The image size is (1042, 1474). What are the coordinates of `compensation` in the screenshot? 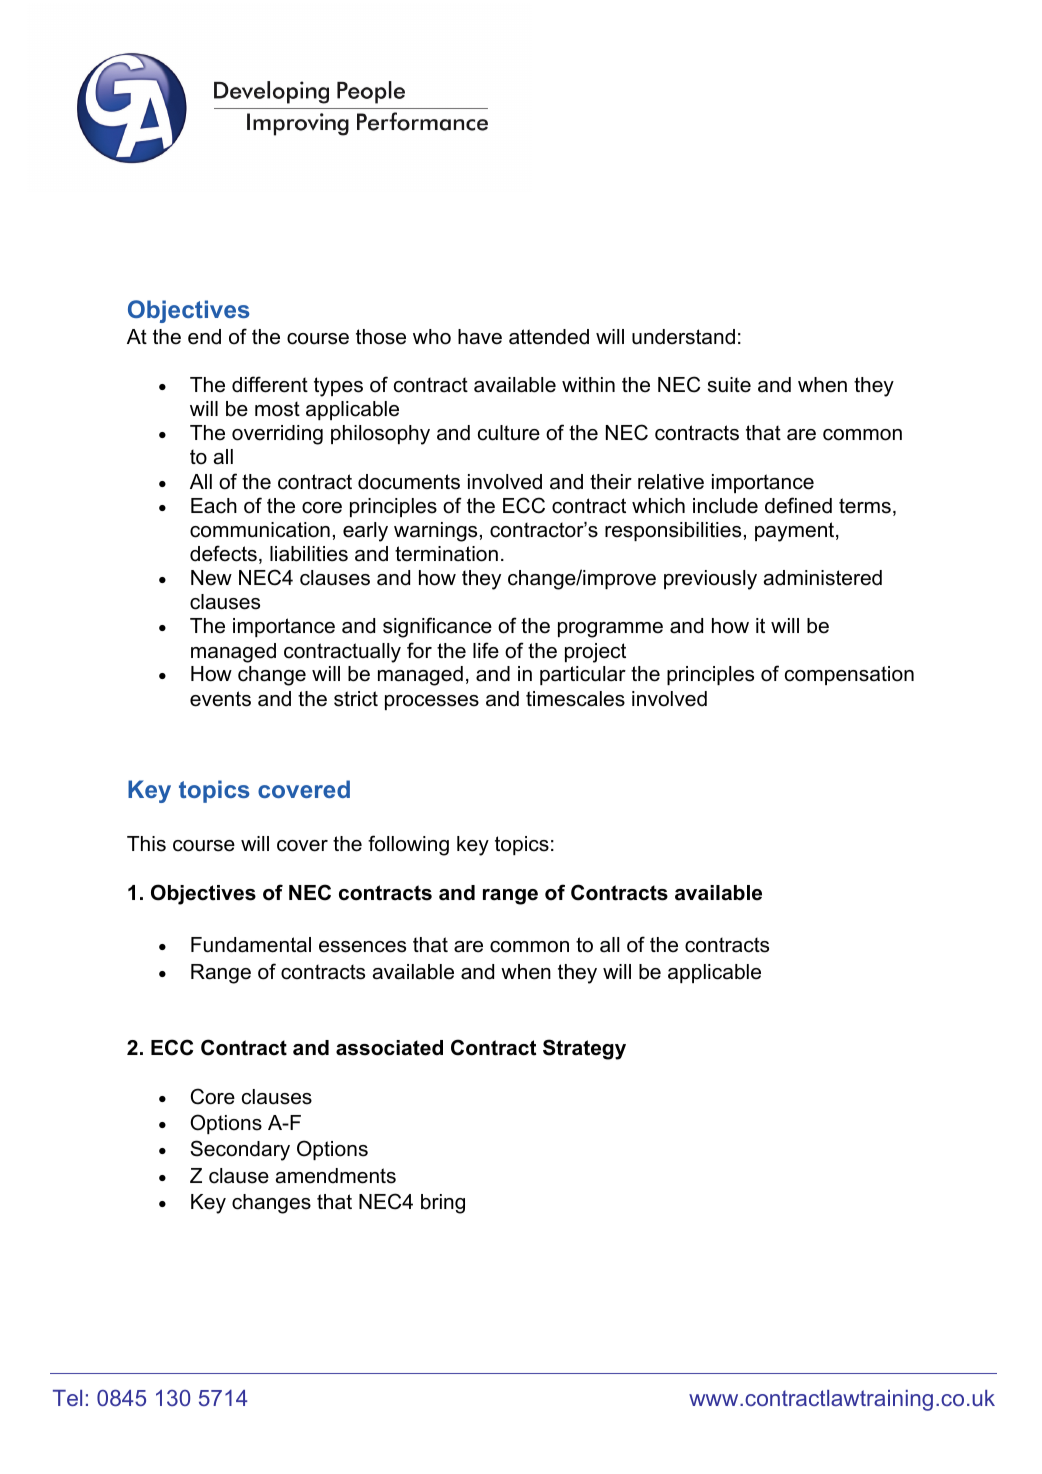 It's located at (849, 675).
